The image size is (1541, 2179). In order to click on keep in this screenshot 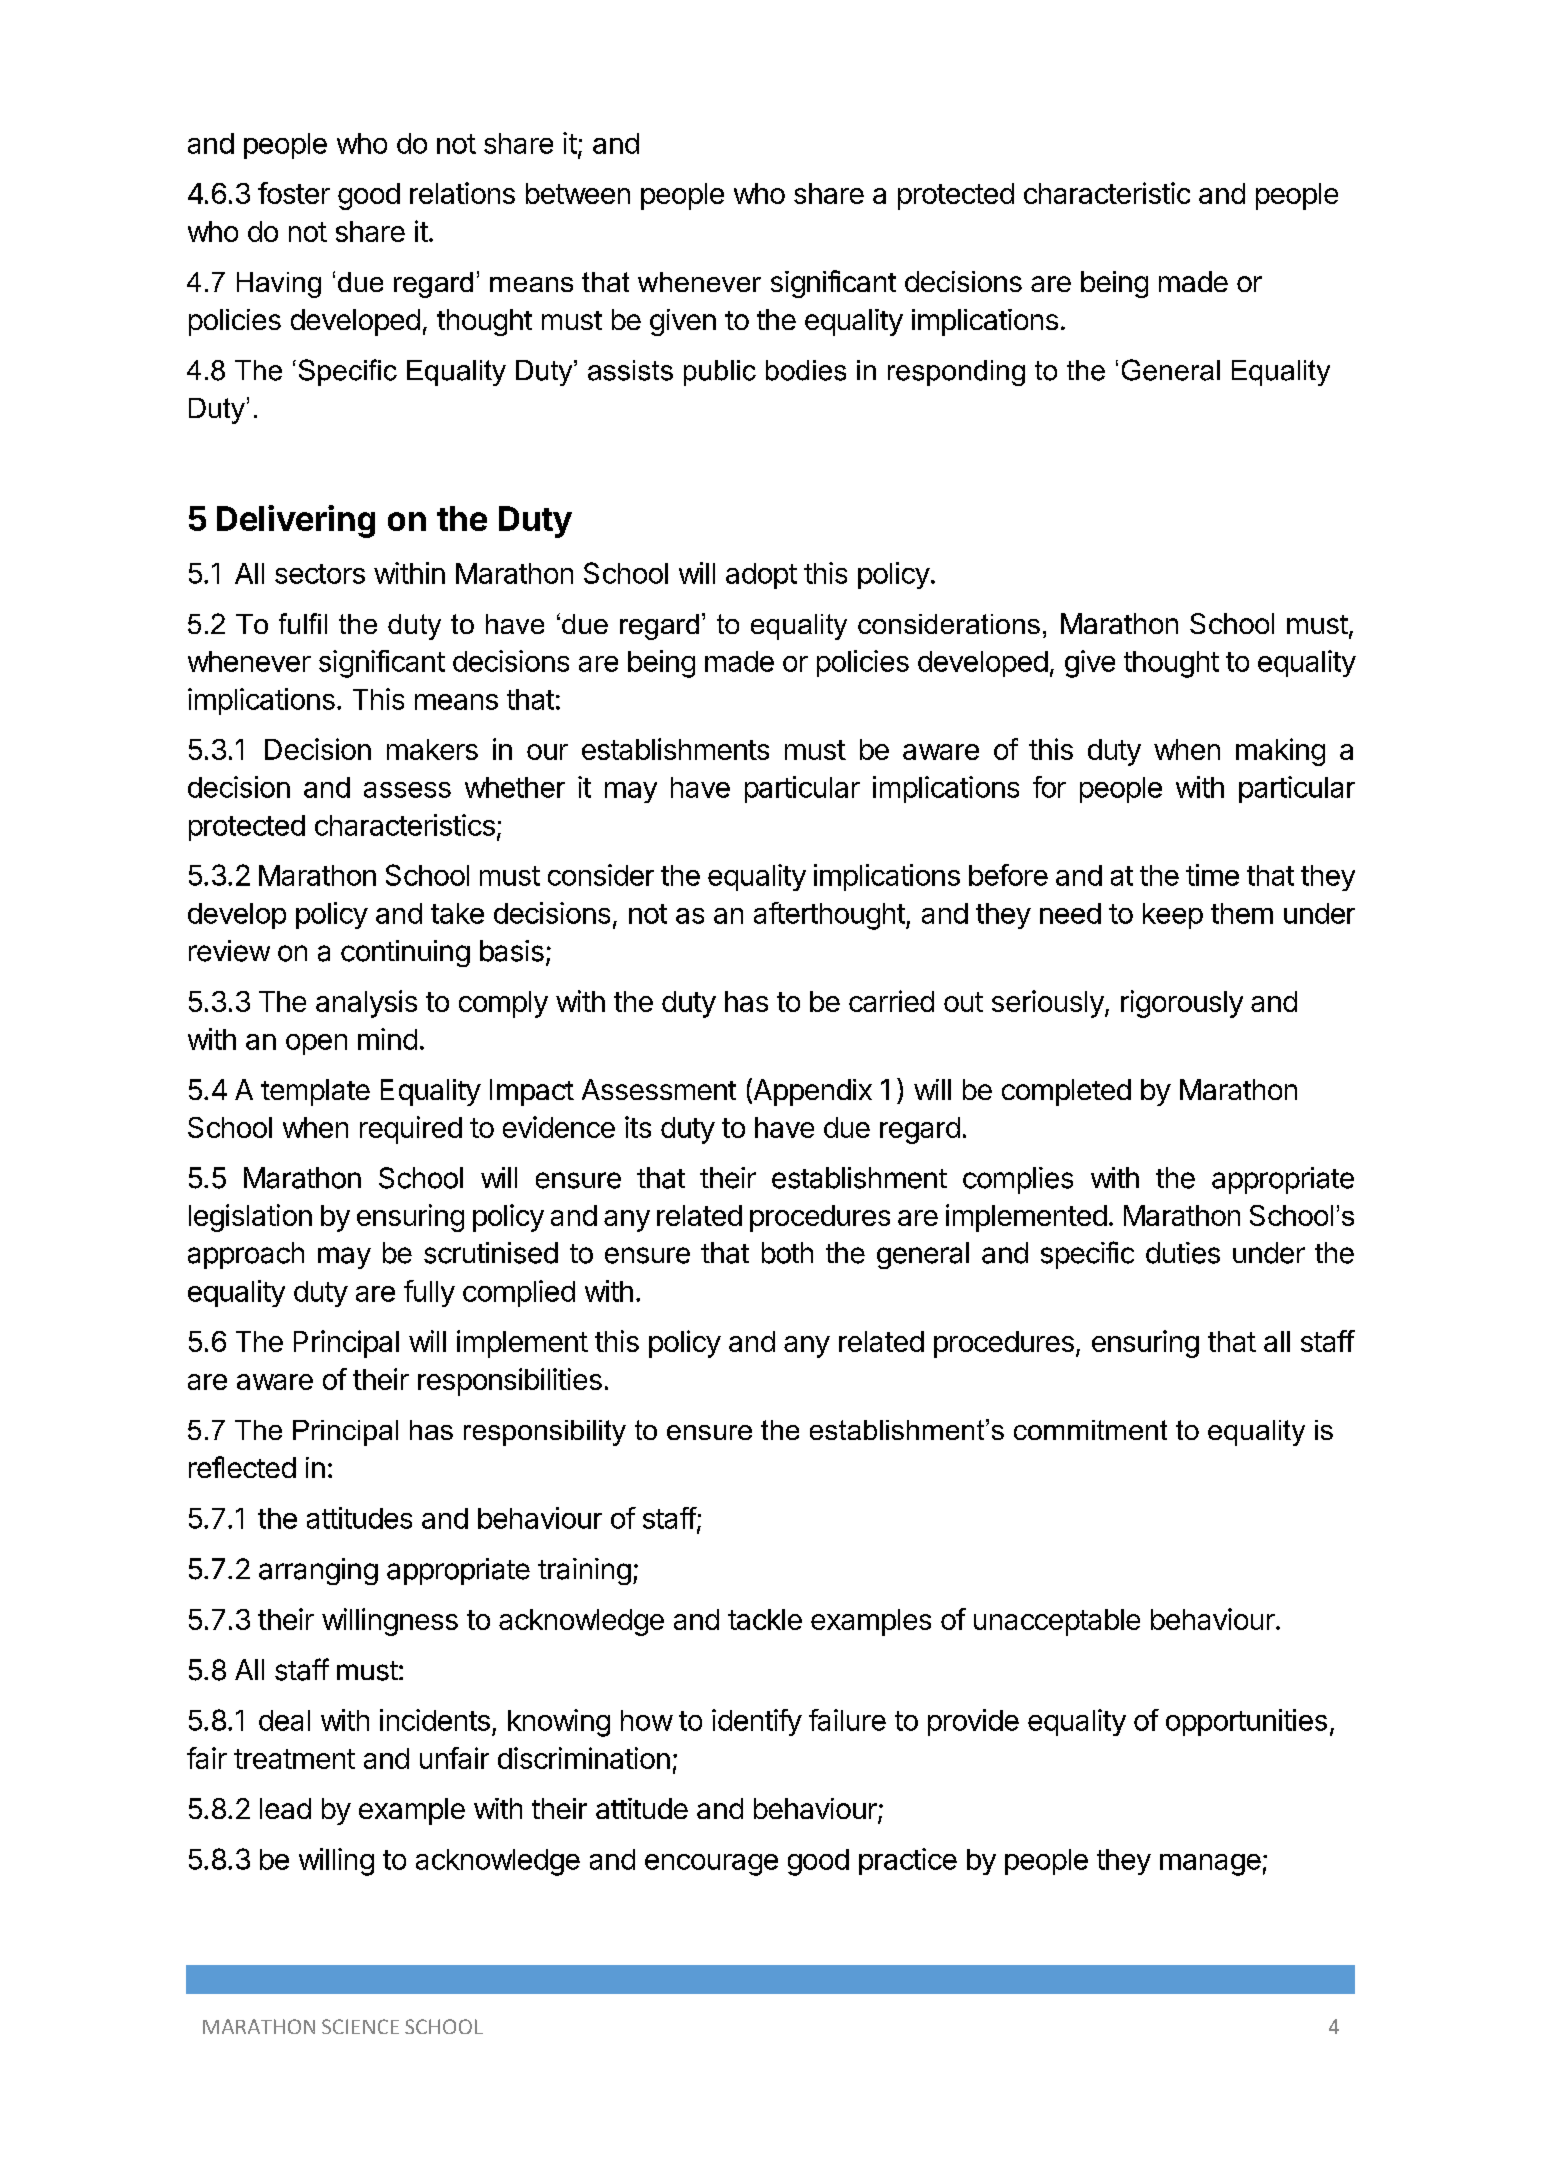, I will do `click(1173, 916)`.
